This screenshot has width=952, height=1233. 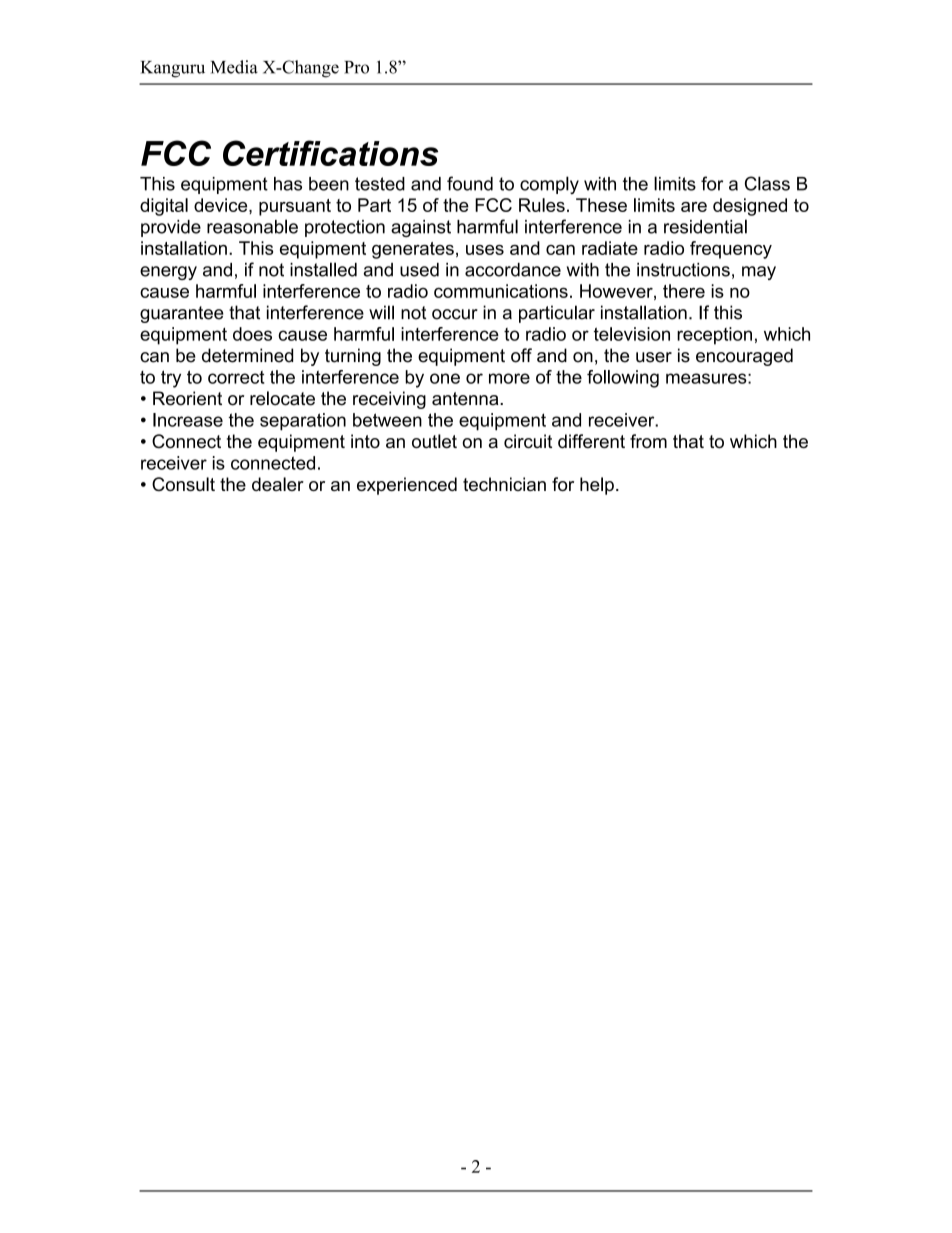 I want to click on uses, so click(x=485, y=250).
